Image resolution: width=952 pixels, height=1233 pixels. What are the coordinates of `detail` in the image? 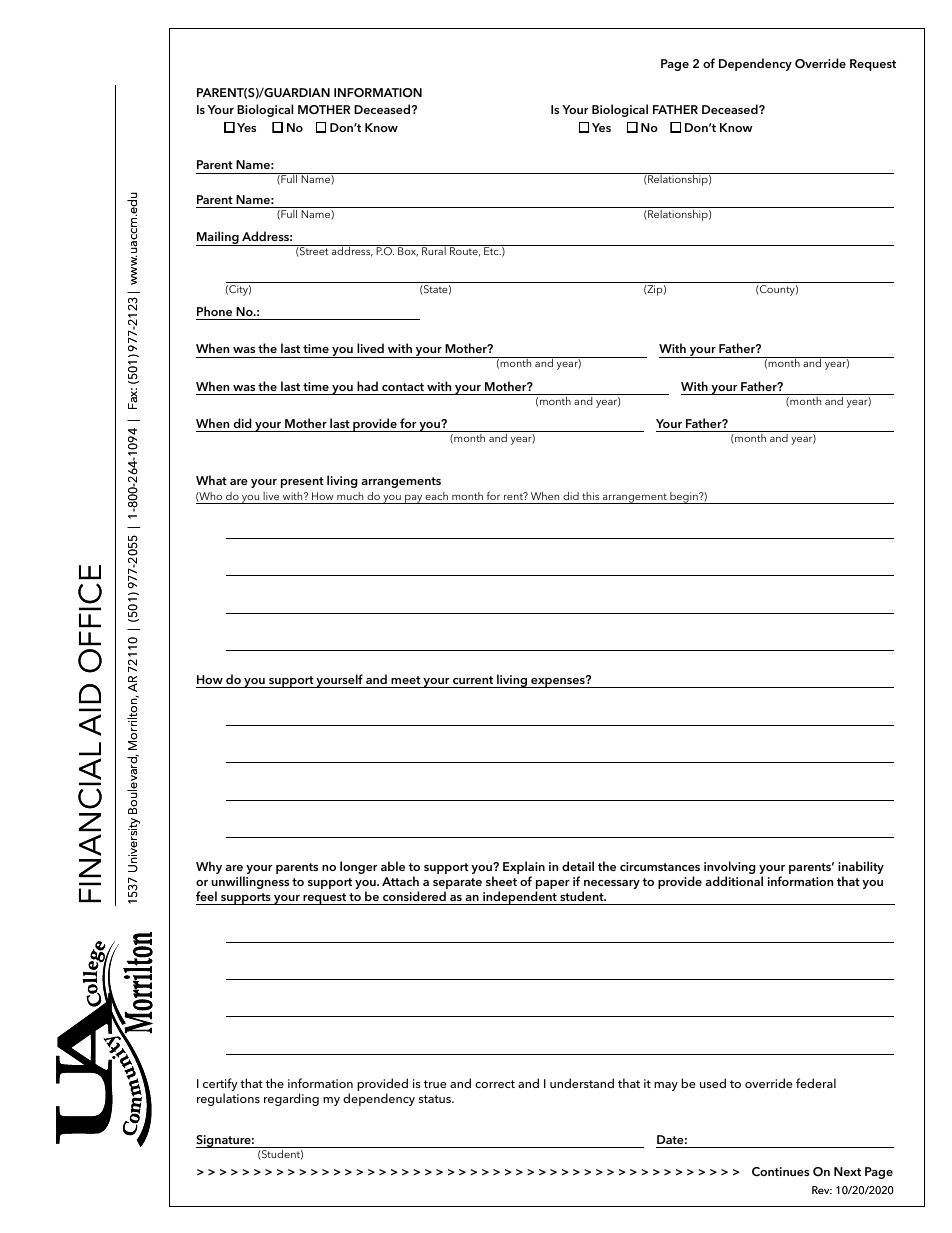 It's located at (578, 866).
